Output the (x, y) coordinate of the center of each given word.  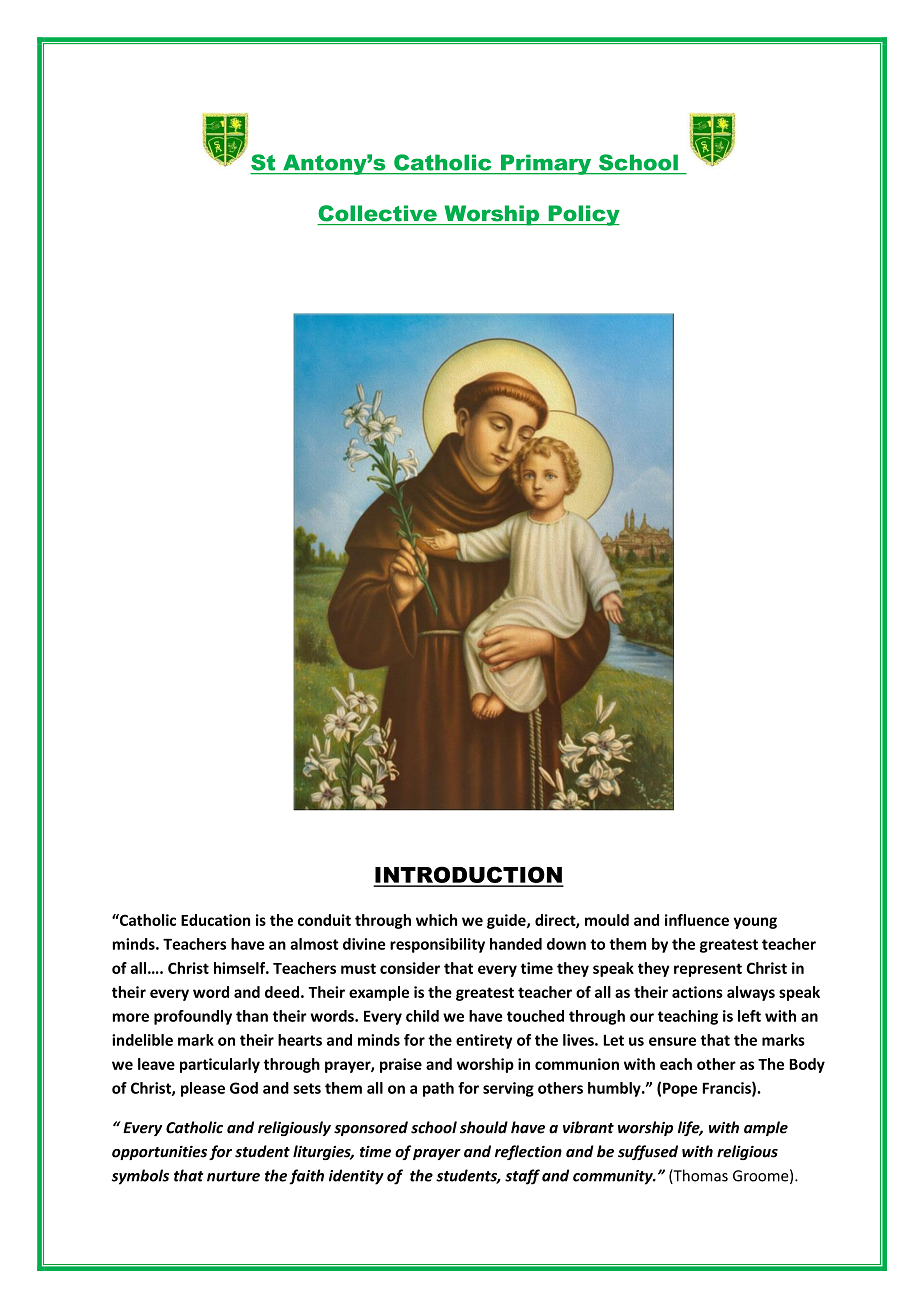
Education (215, 920)
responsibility (437, 945)
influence (697, 920)
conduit (324, 920)
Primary (546, 164)
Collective (377, 213)
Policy (583, 215)
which (436, 920)
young (755, 923)
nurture (233, 1176)
